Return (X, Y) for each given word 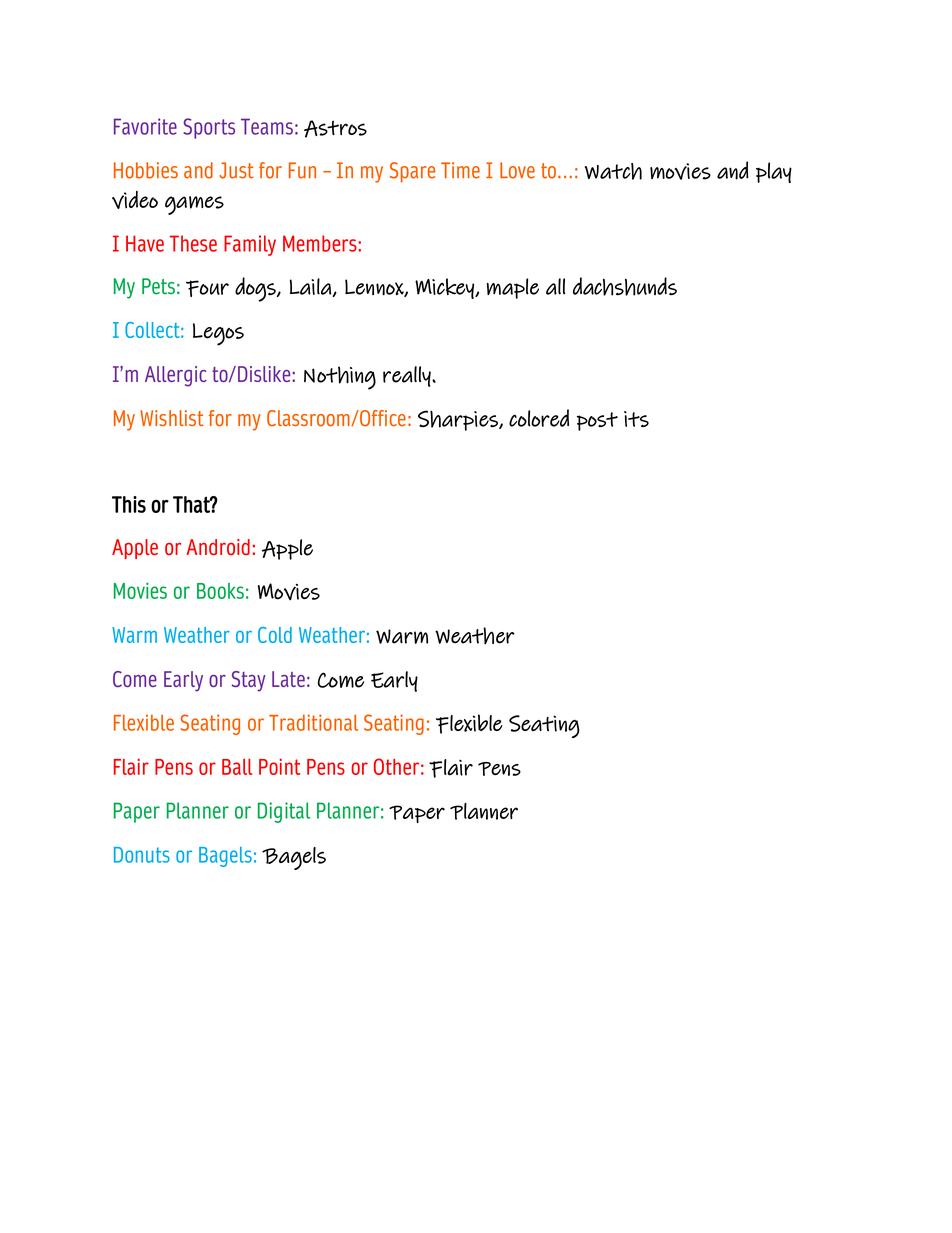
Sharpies (459, 420)
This (129, 504)
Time (460, 170)
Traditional (313, 722)
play (774, 172)
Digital (284, 812)
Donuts (142, 855)
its (636, 419)
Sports (209, 128)
